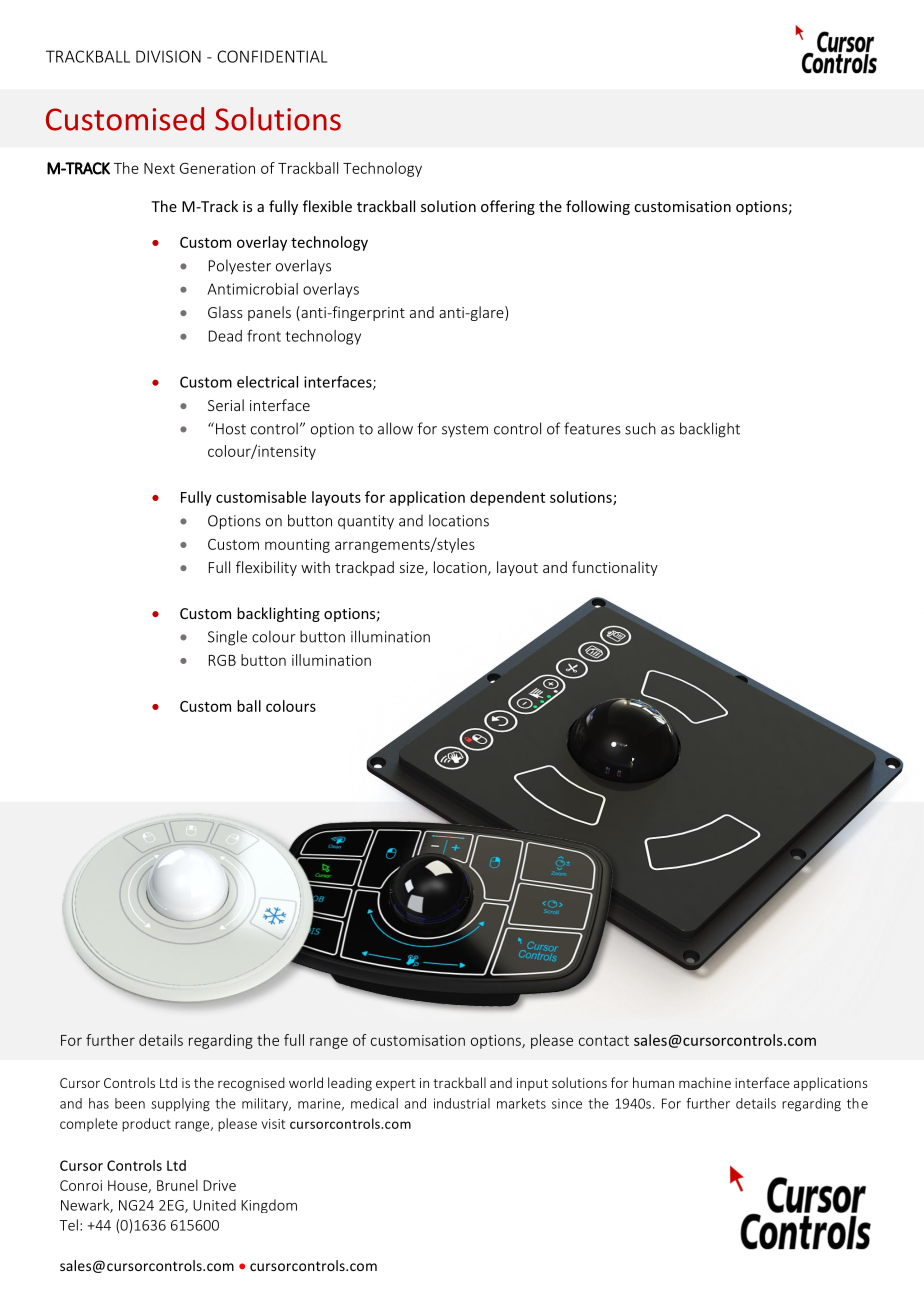  Describe the element at coordinates (222, 660) in the screenshot. I see `RGB` at that location.
